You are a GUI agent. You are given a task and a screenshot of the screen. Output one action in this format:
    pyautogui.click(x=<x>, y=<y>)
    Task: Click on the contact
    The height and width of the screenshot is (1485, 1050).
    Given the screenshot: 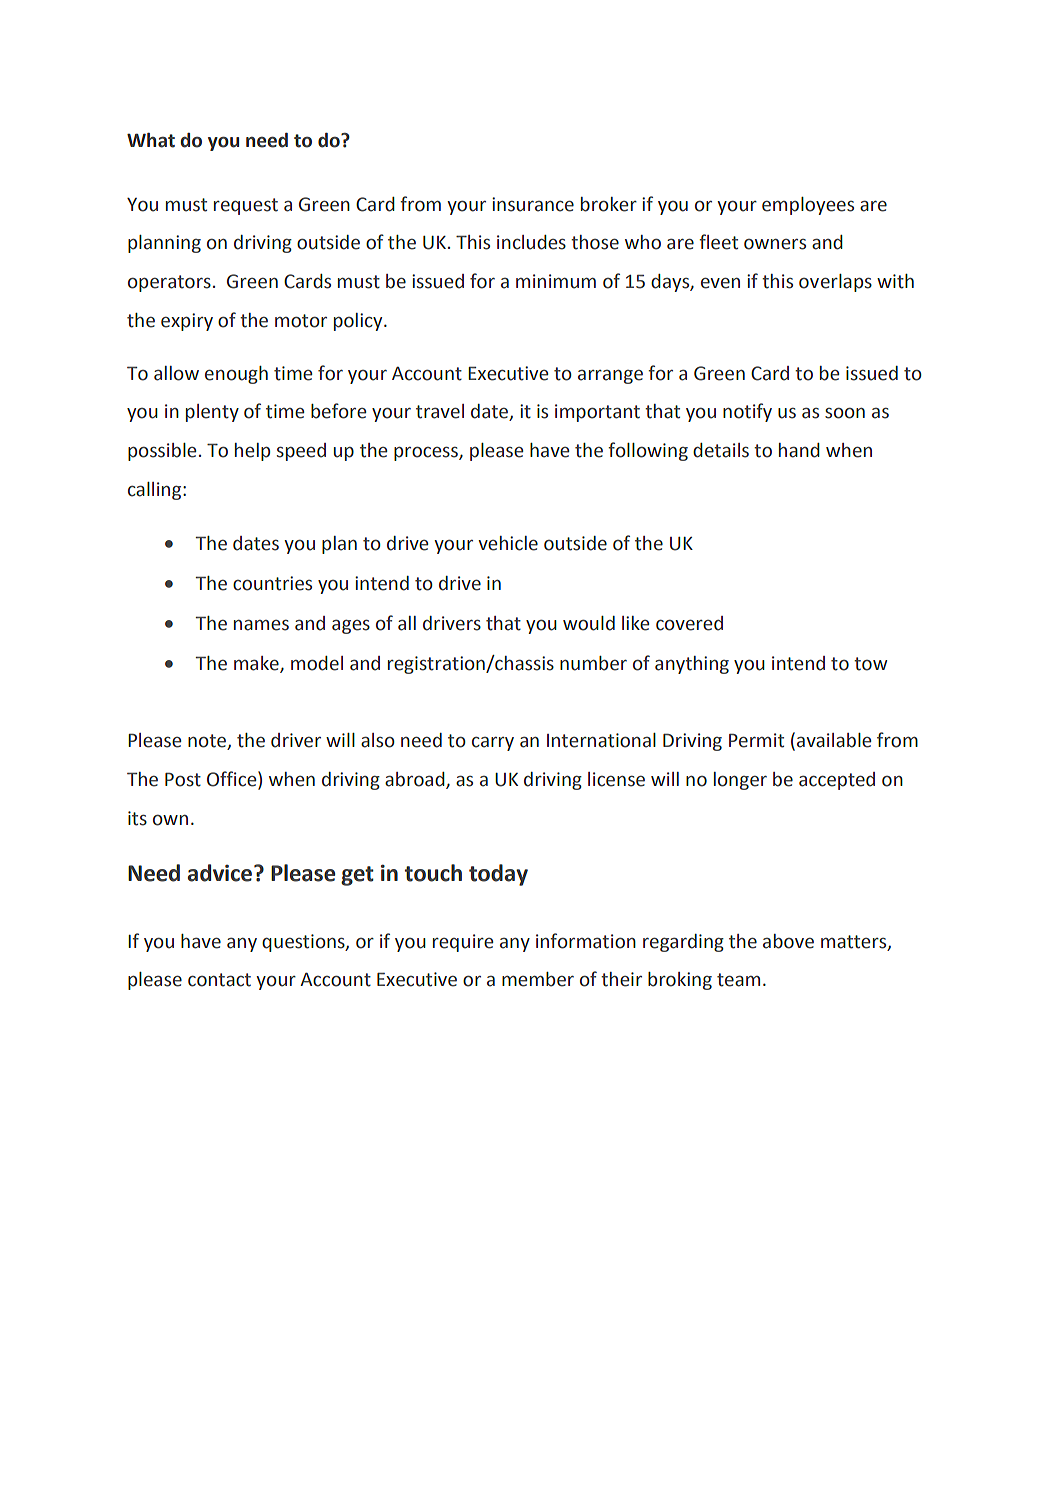 What is the action you would take?
    pyautogui.click(x=219, y=980)
